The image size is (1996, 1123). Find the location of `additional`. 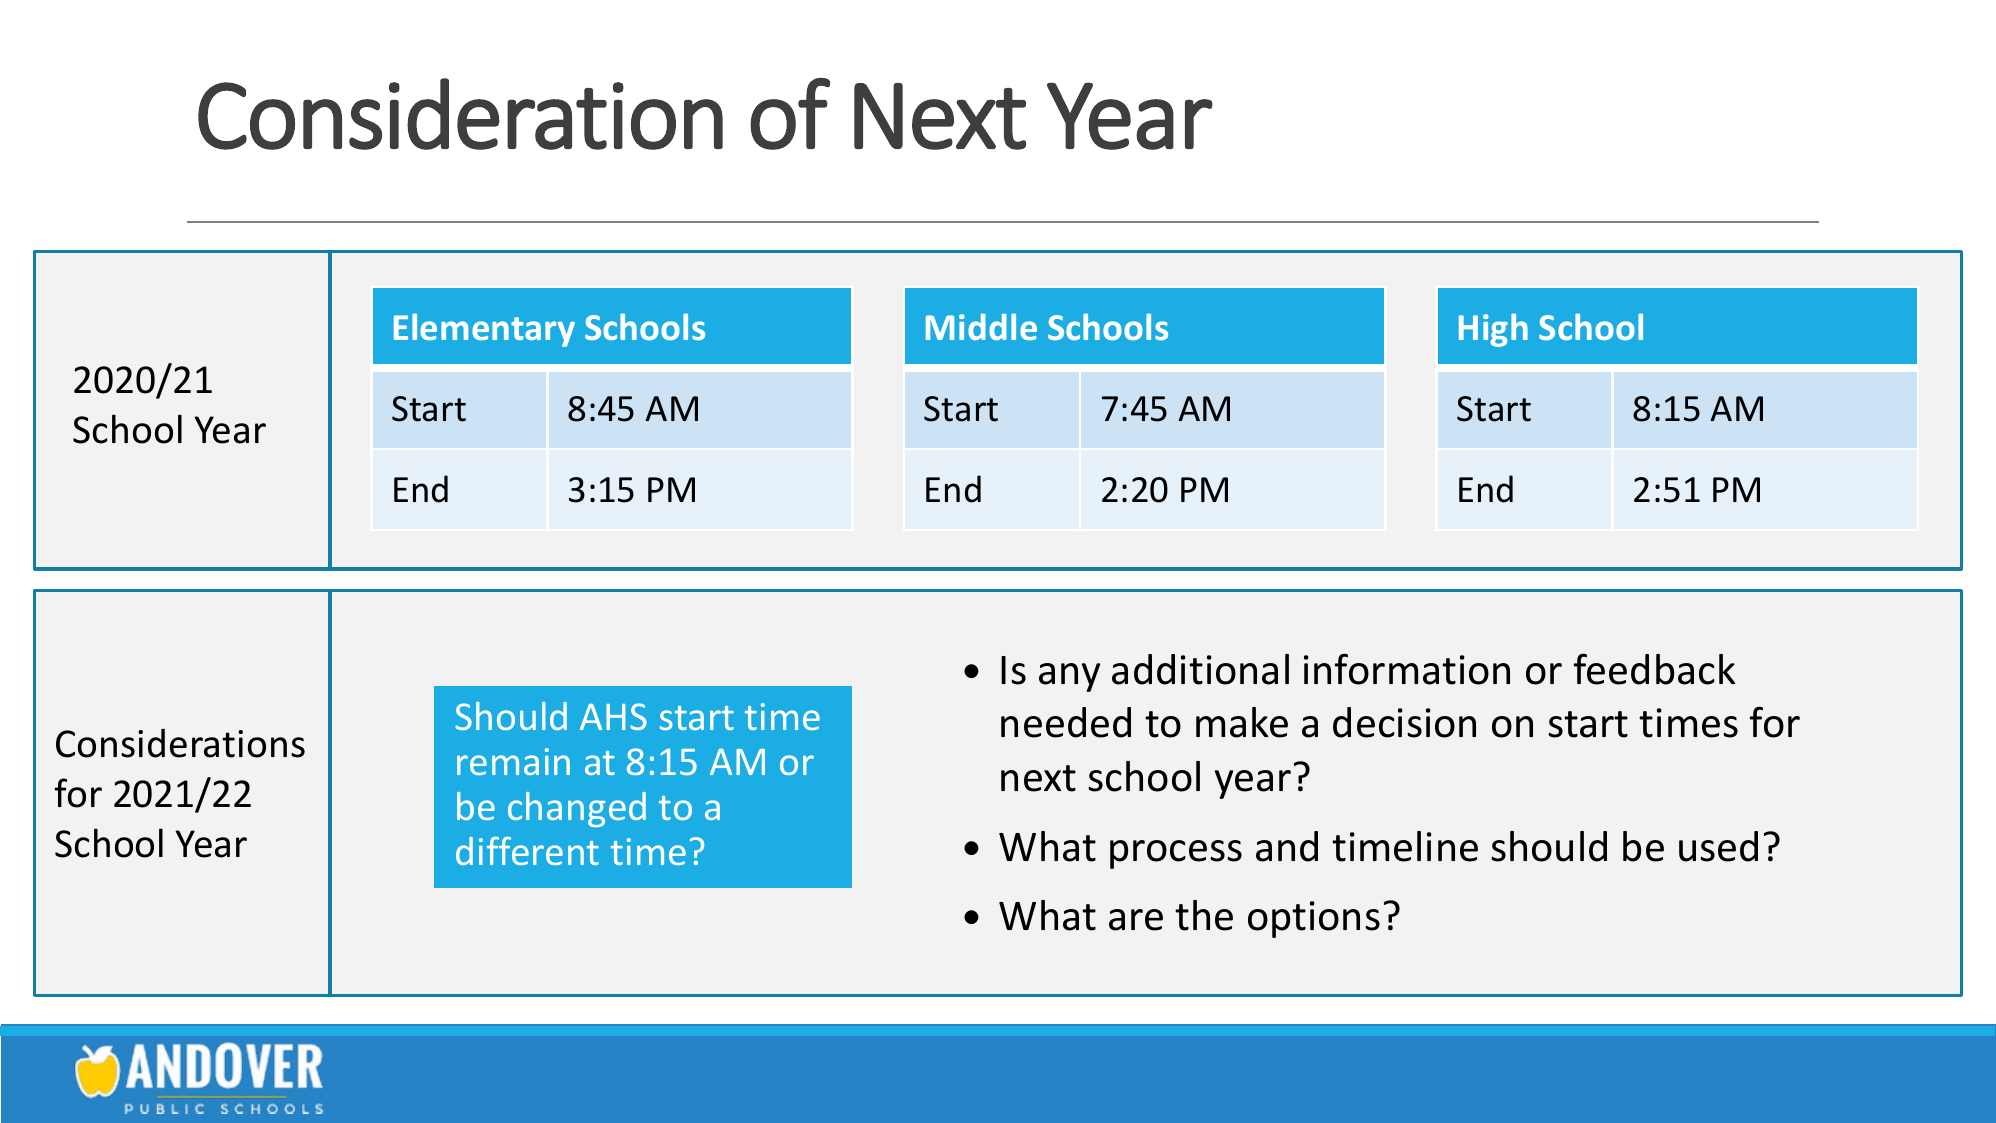

additional is located at coordinates (1200, 669).
